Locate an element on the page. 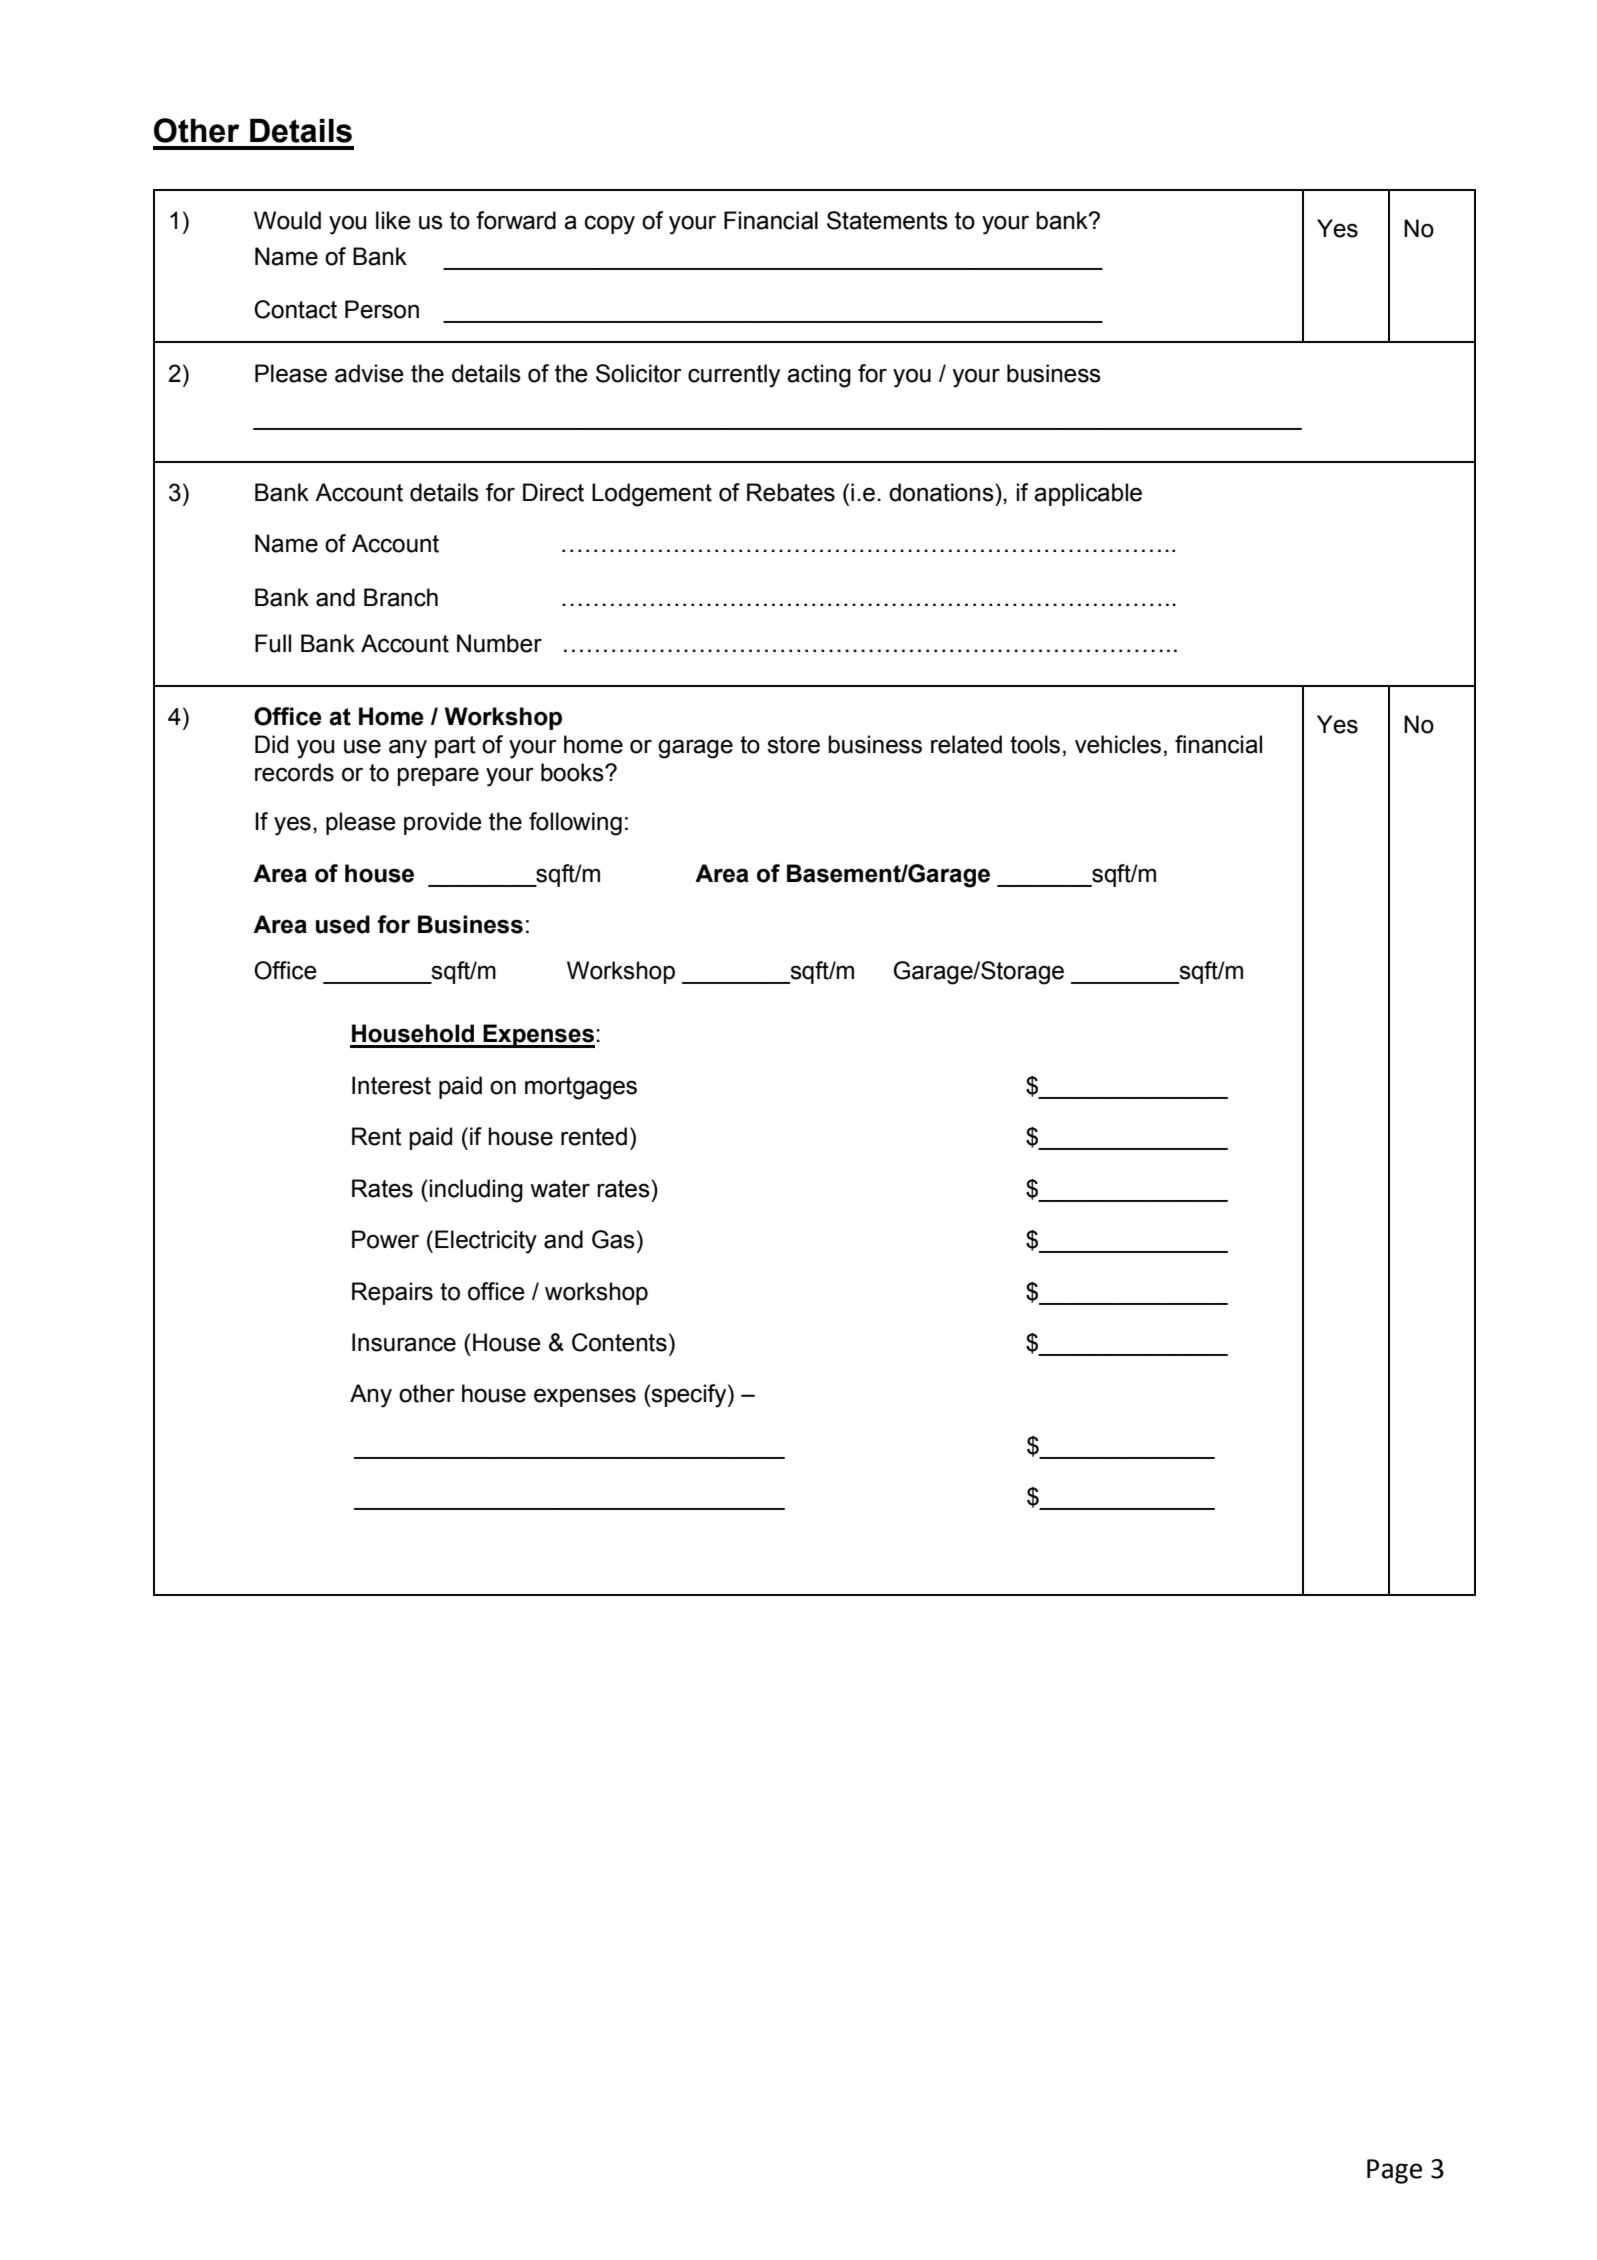 This document has height=2260, width=1597. Insurance is located at coordinates (404, 1342).
